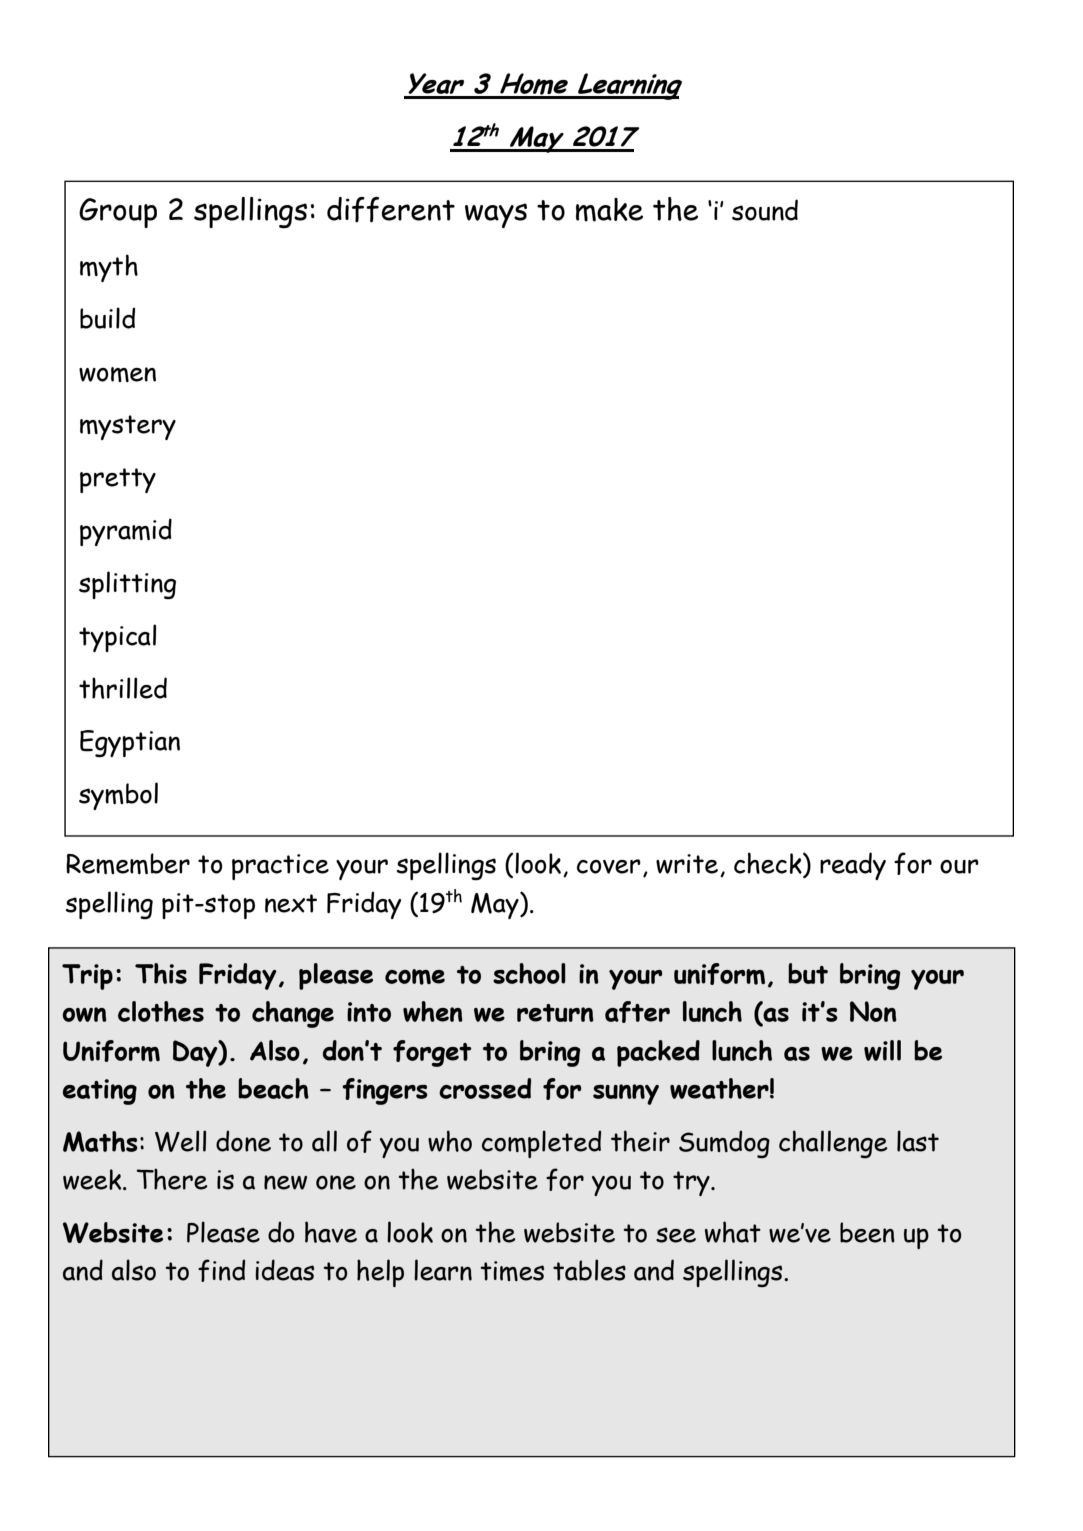 The height and width of the page is (1531, 1083). What do you see at coordinates (808, 973) in the page?
I see `but` at bounding box center [808, 973].
